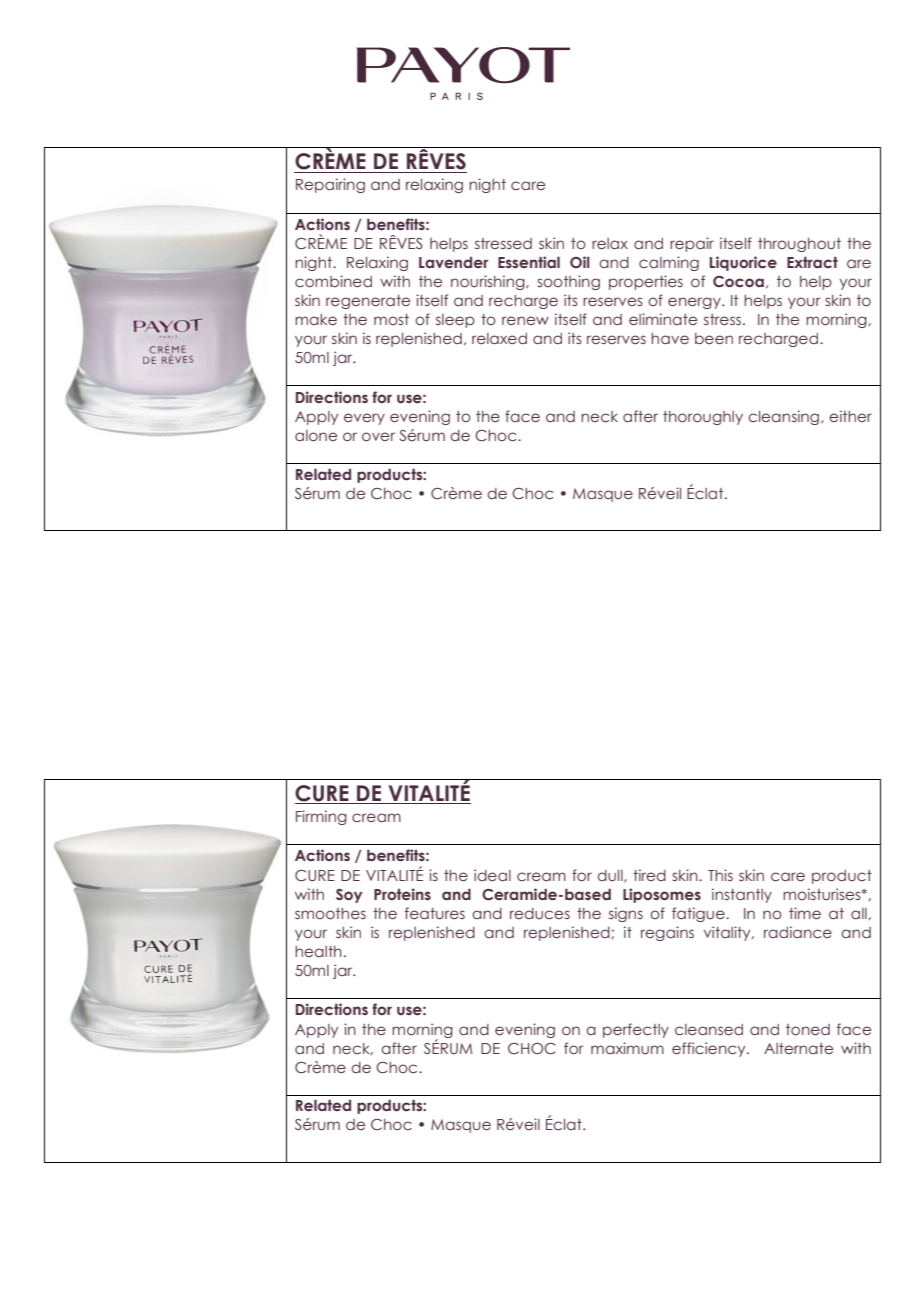 The image size is (924, 1308). Describe the element at coordinates (378, 436) in the image. I see `over` at that location.
